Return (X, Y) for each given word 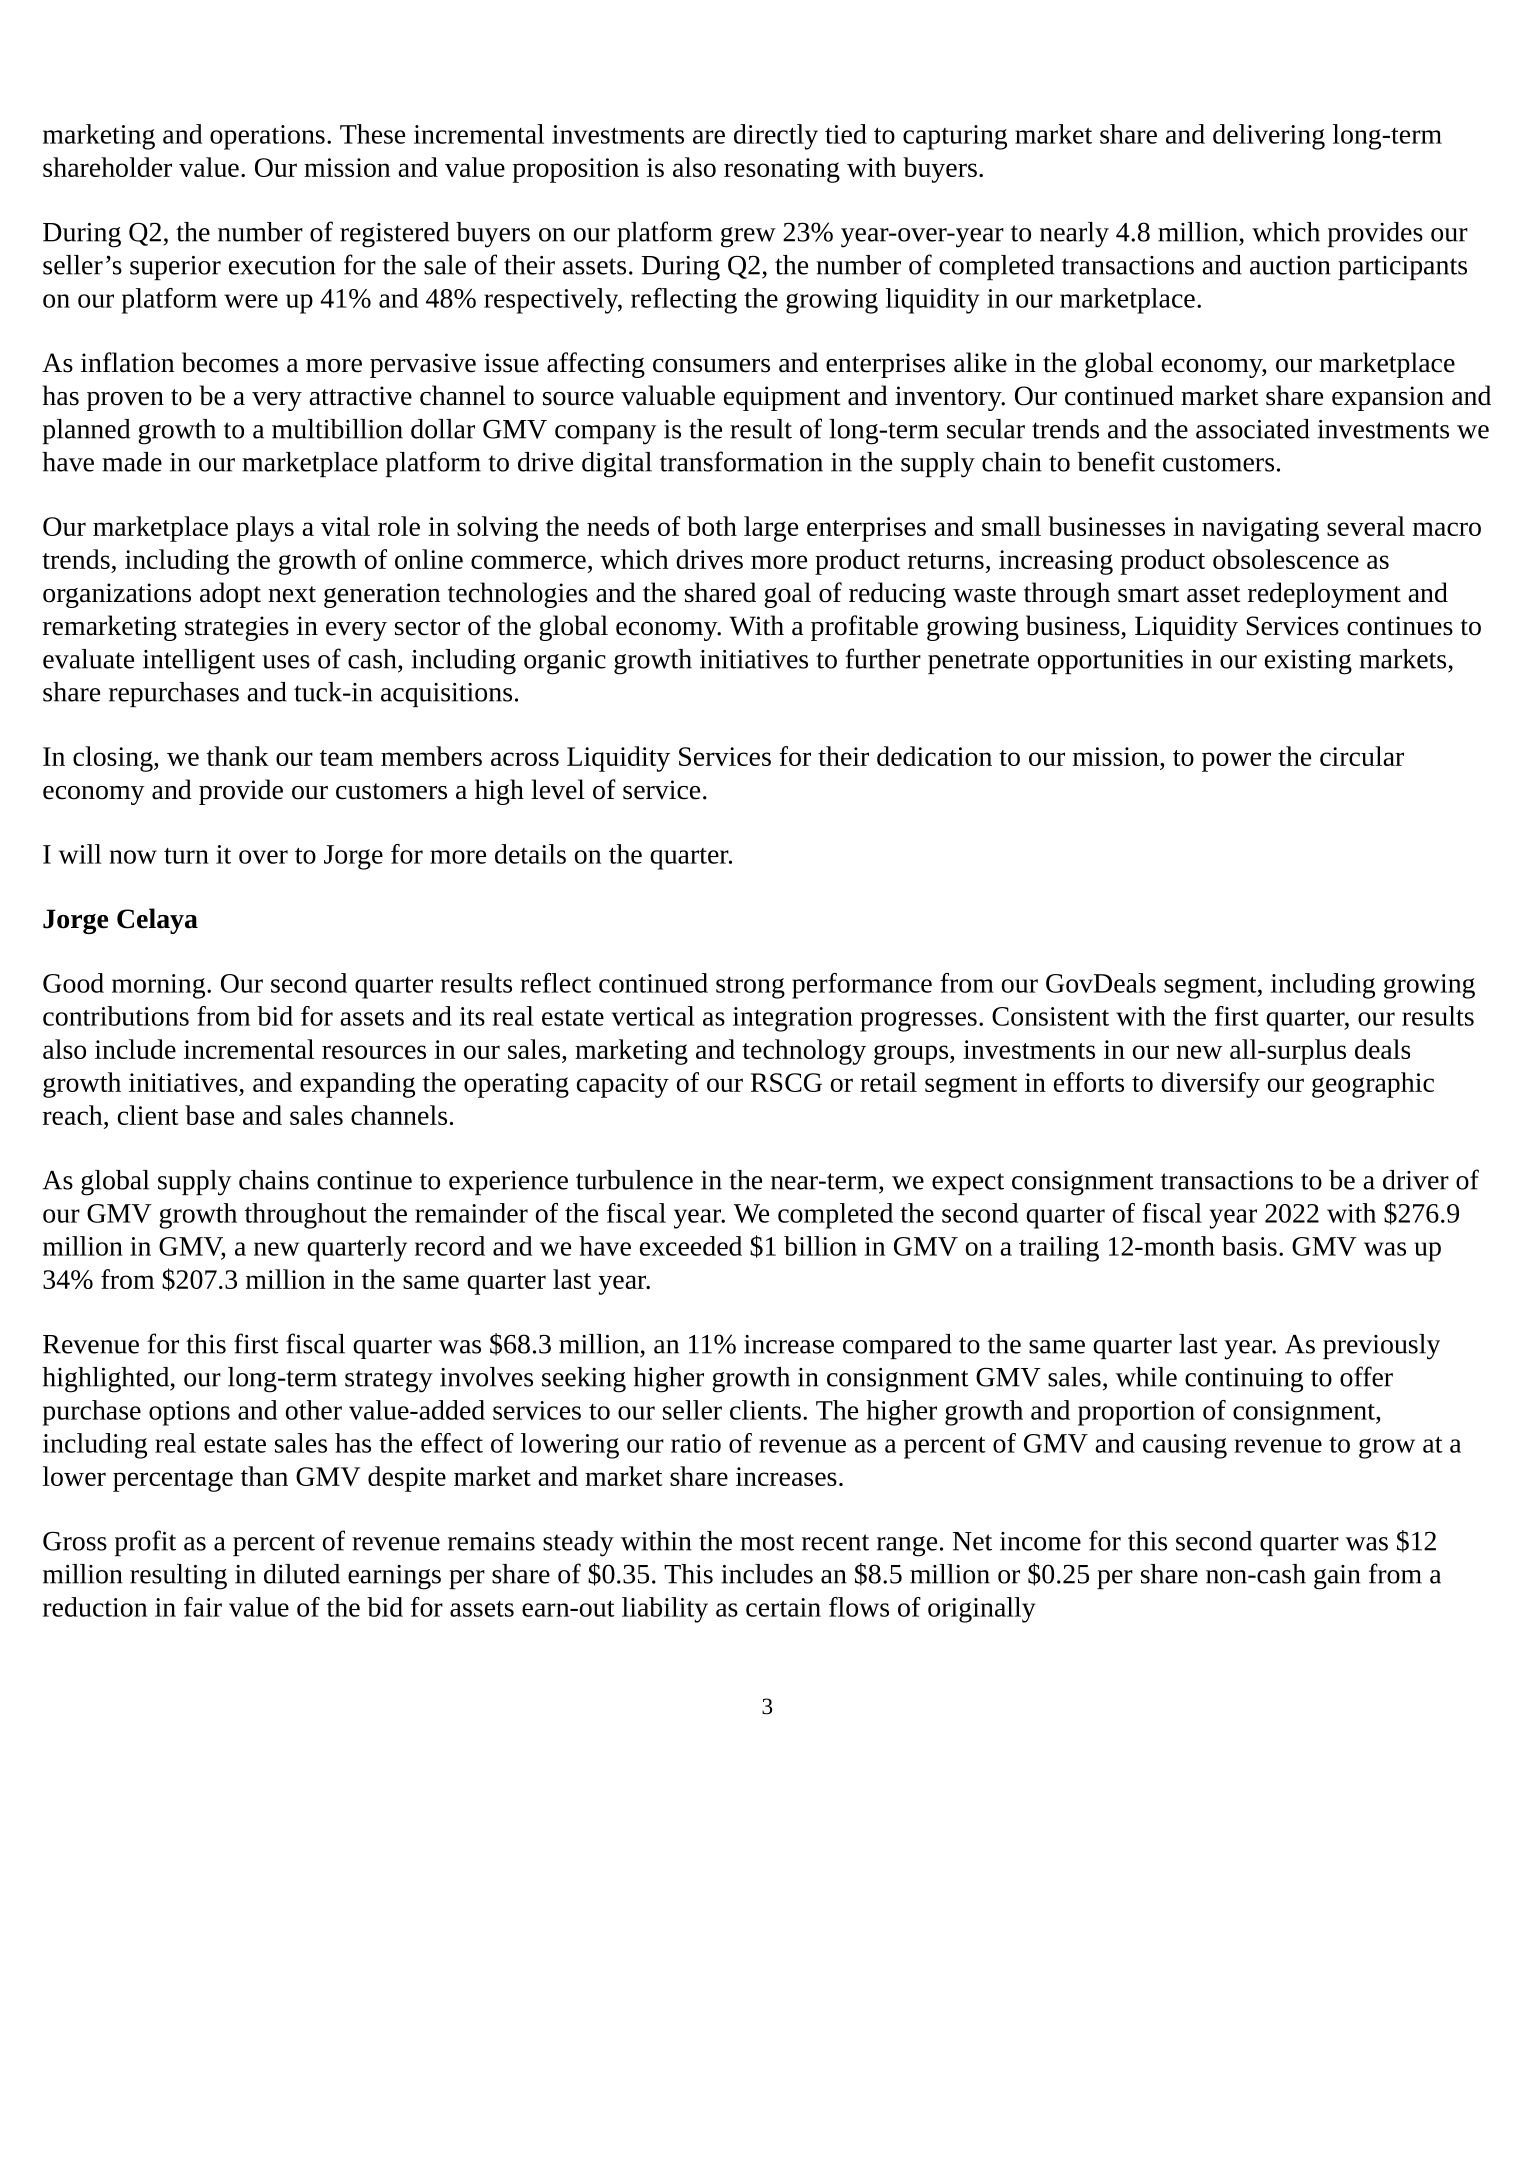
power (1236, 762)
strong (750, 988)
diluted (302, 1574)
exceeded (691, 1246)
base (209, 1115)
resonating (782, 170)
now (133, 857)
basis (1249, 1246)
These (372, 134)
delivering (1269, 137)
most (767, 1542)
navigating (1260, 529)
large (771, 529)
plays (265, 529)
